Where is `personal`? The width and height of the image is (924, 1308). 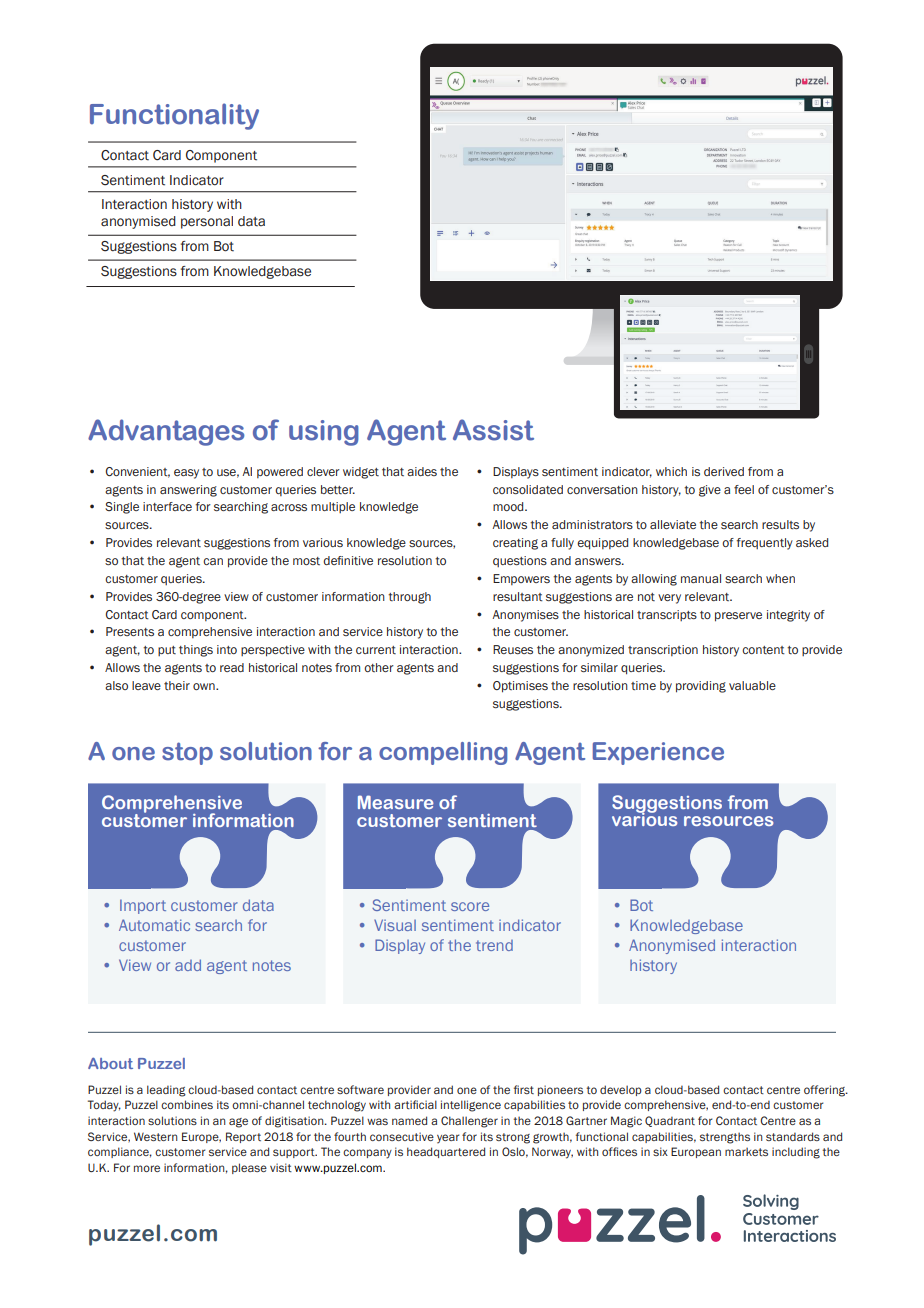 personal is located at coordinates (207, 222).
